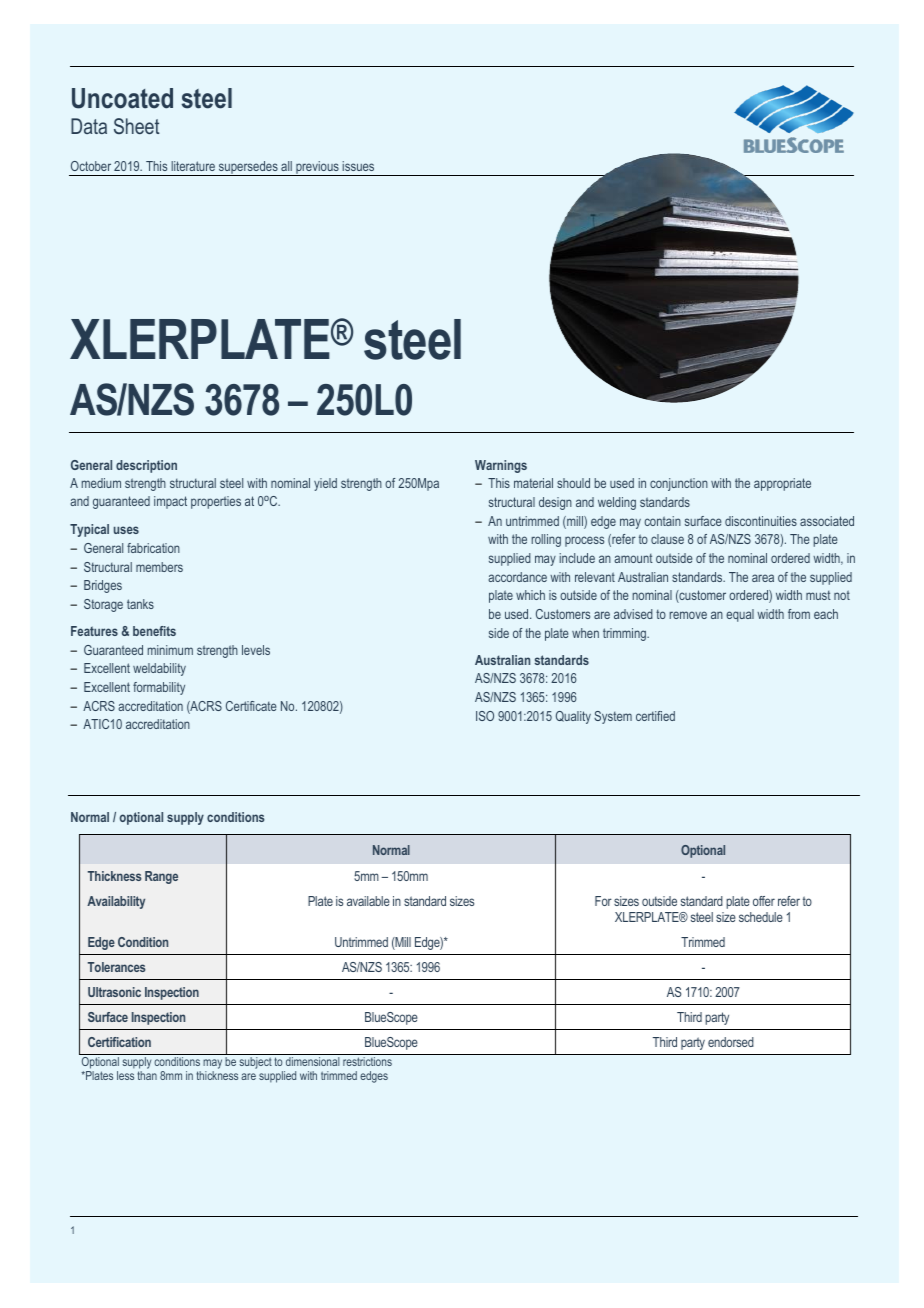 Image resolution: width=924 pixels, height=1308 pixels. Describe the element at coordinates (147, 1075) in the page. I see `than` at that location.
